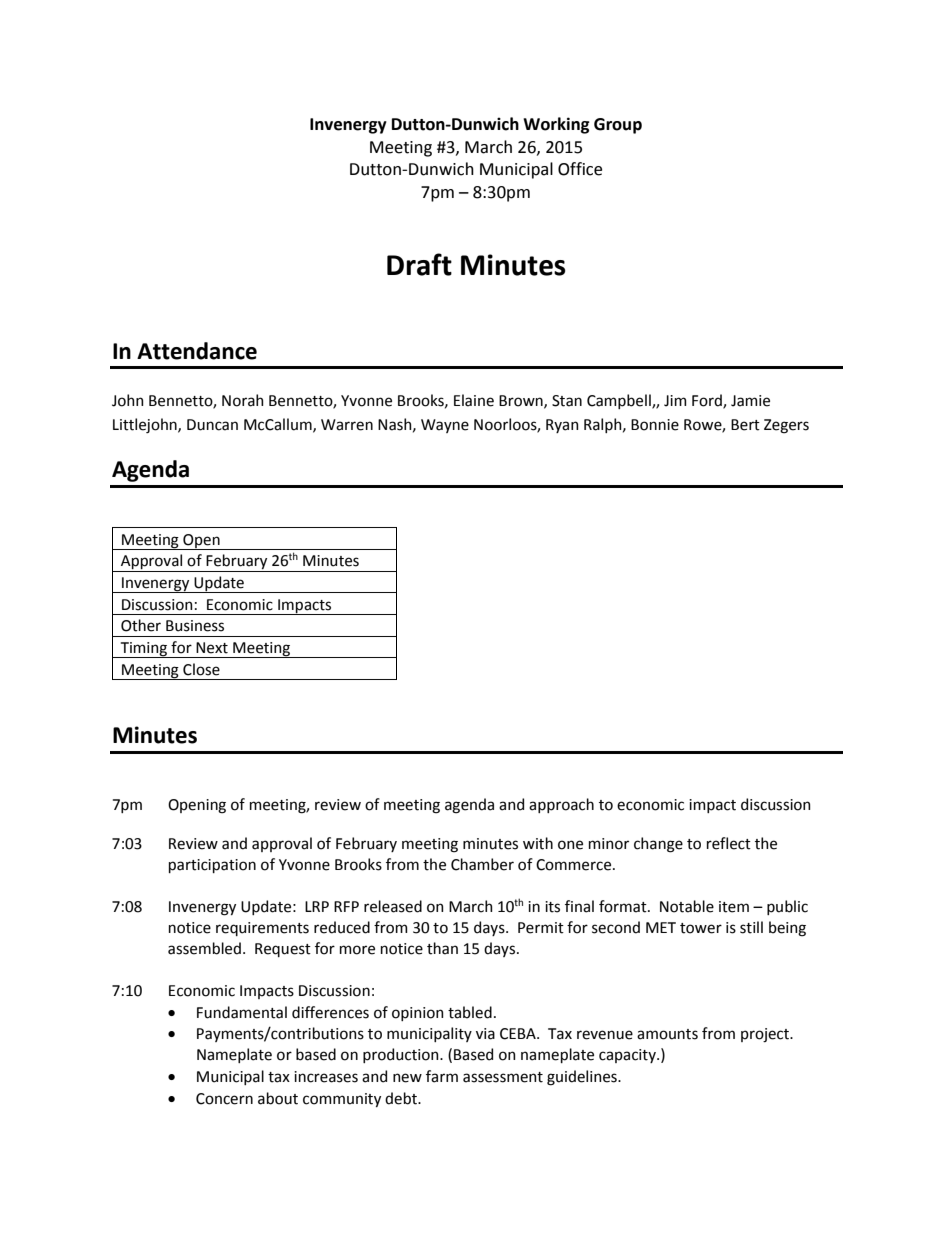  I want to click on Wayne, so click(445, 426).
